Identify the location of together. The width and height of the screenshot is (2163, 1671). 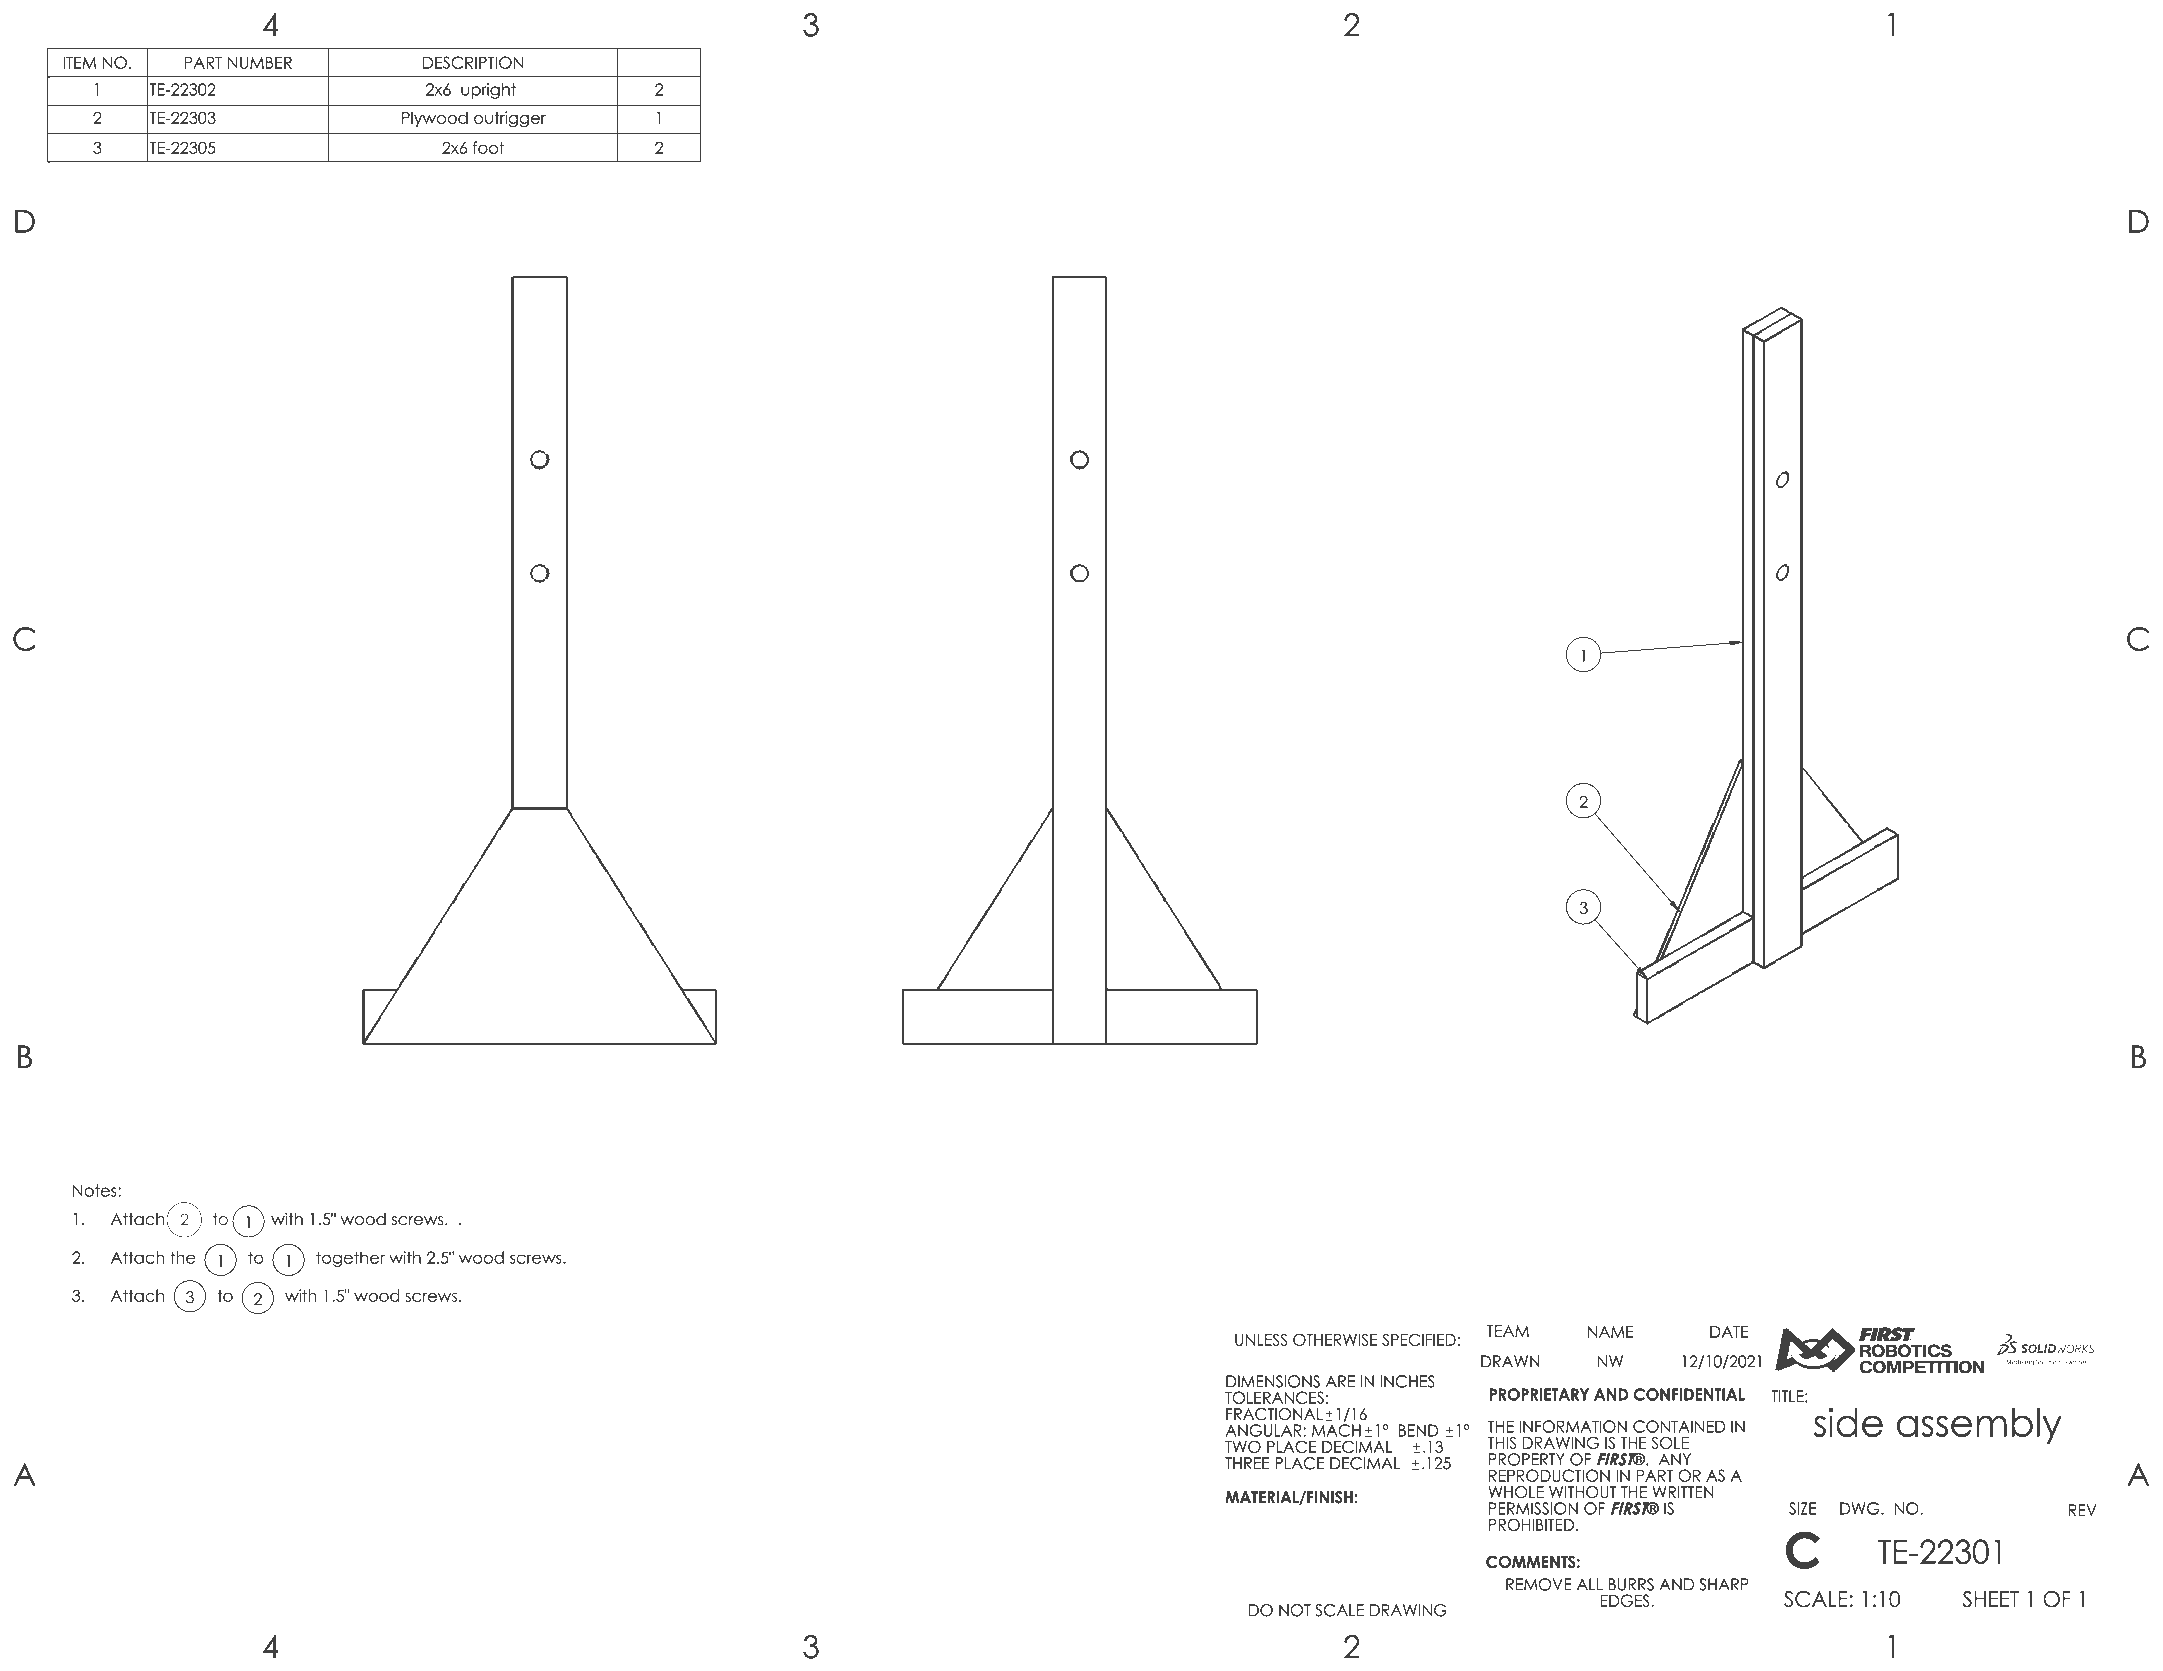
(350, 1259).
